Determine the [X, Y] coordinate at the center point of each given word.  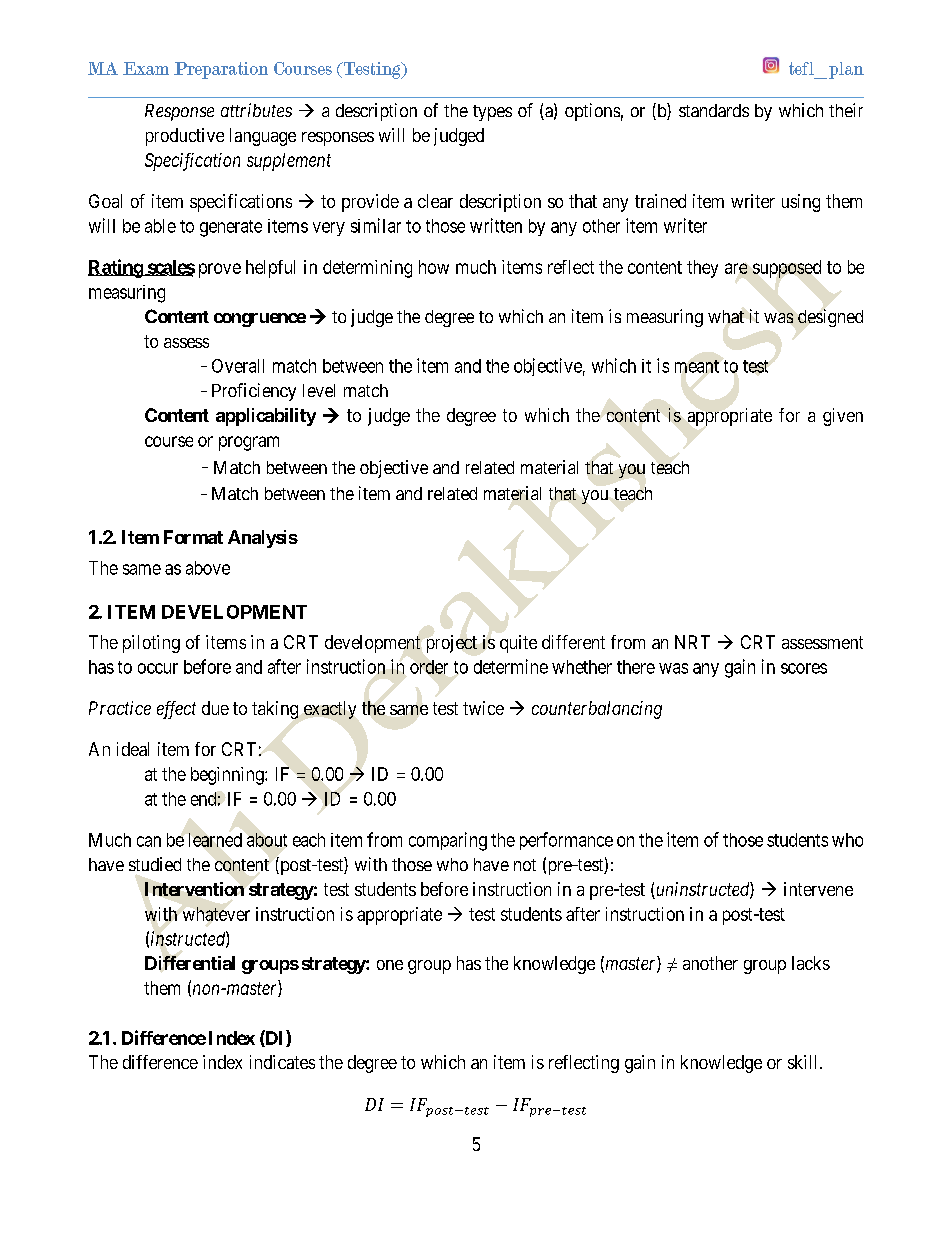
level [319, 390]
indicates [282, 1062]
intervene [818, 889]
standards [714, 110]
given [843, 417]
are [736, 268]
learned [215, 840]
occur [158, 668]
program [249, 443]
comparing [448, 841]
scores [804, 668]
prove [220, 270]
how [434, 267]
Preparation [221, 70]
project [452, 644]
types [492, 113]
